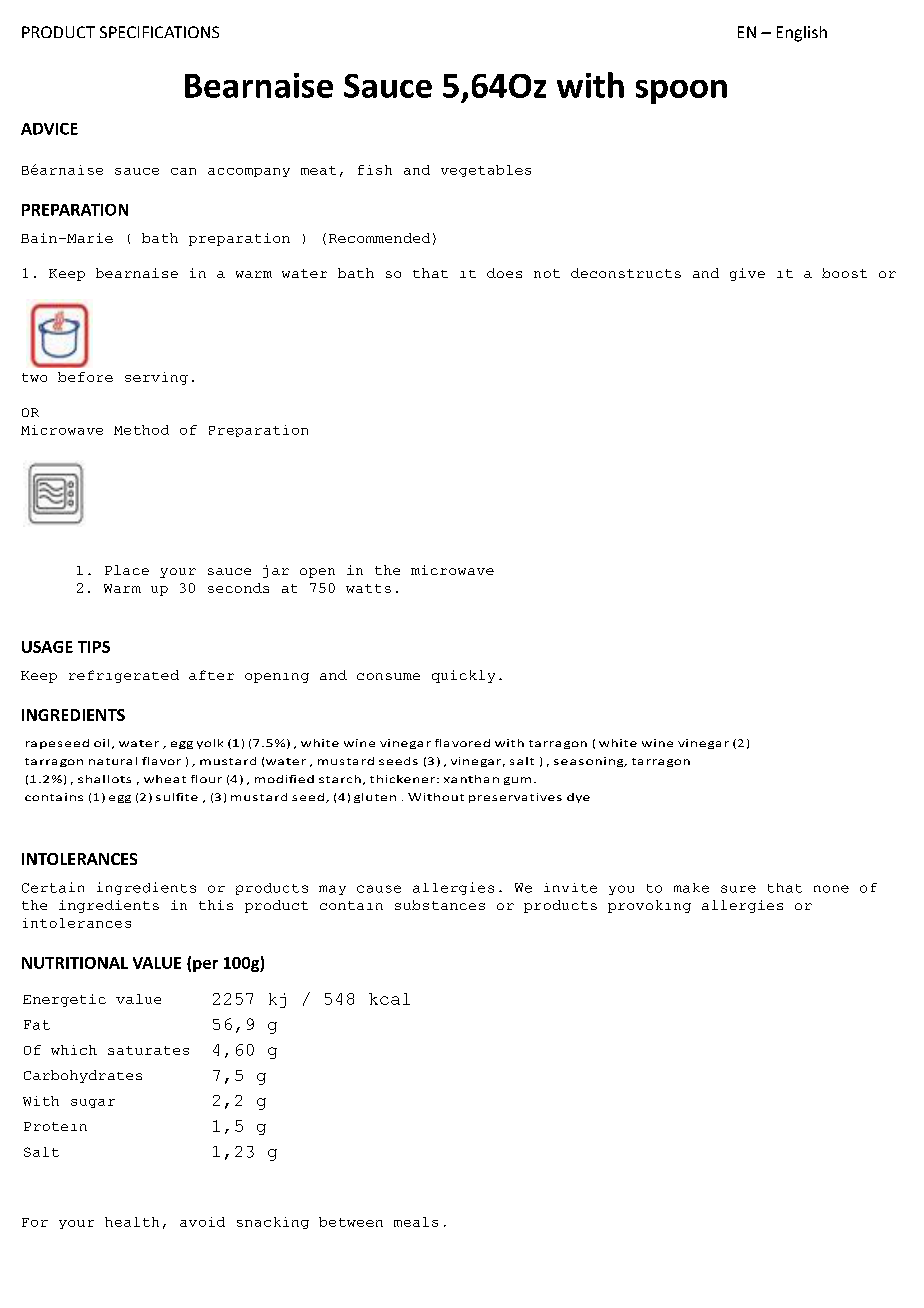 Image resolution: width=924 pixels, height=1308 pixels. What do you see at coordinates (747, 274) in the screenshot?
I see `give` at bounding box center [747, 274].
